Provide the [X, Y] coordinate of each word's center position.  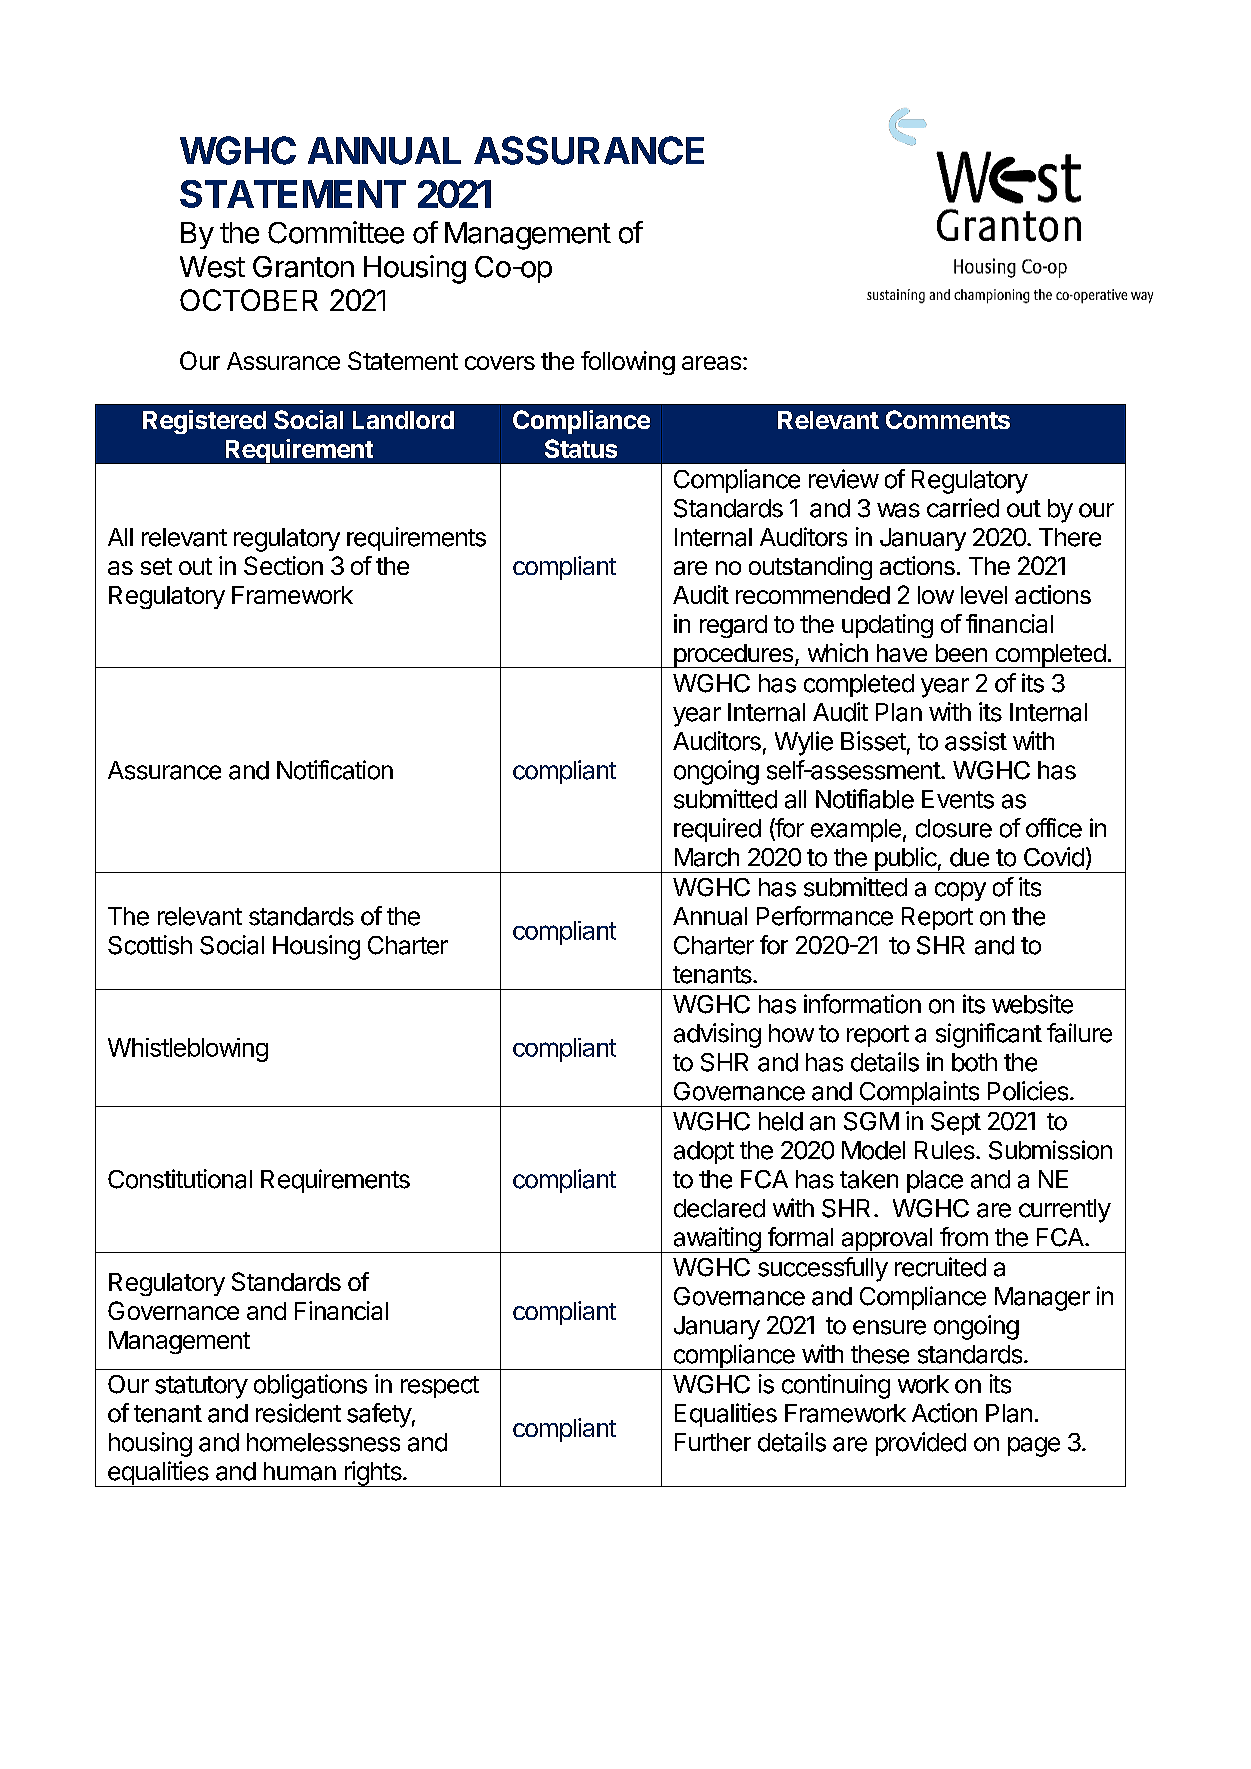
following [628, 363]
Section [283, 565]
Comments [948, 419]
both [974, 1062]
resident [298, 1413]
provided [921, 1444]
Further [713, 1442]
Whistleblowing [188, 1050]
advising [717, 1035]
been [961, 653]
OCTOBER [249, 300]
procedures [733, 656]
